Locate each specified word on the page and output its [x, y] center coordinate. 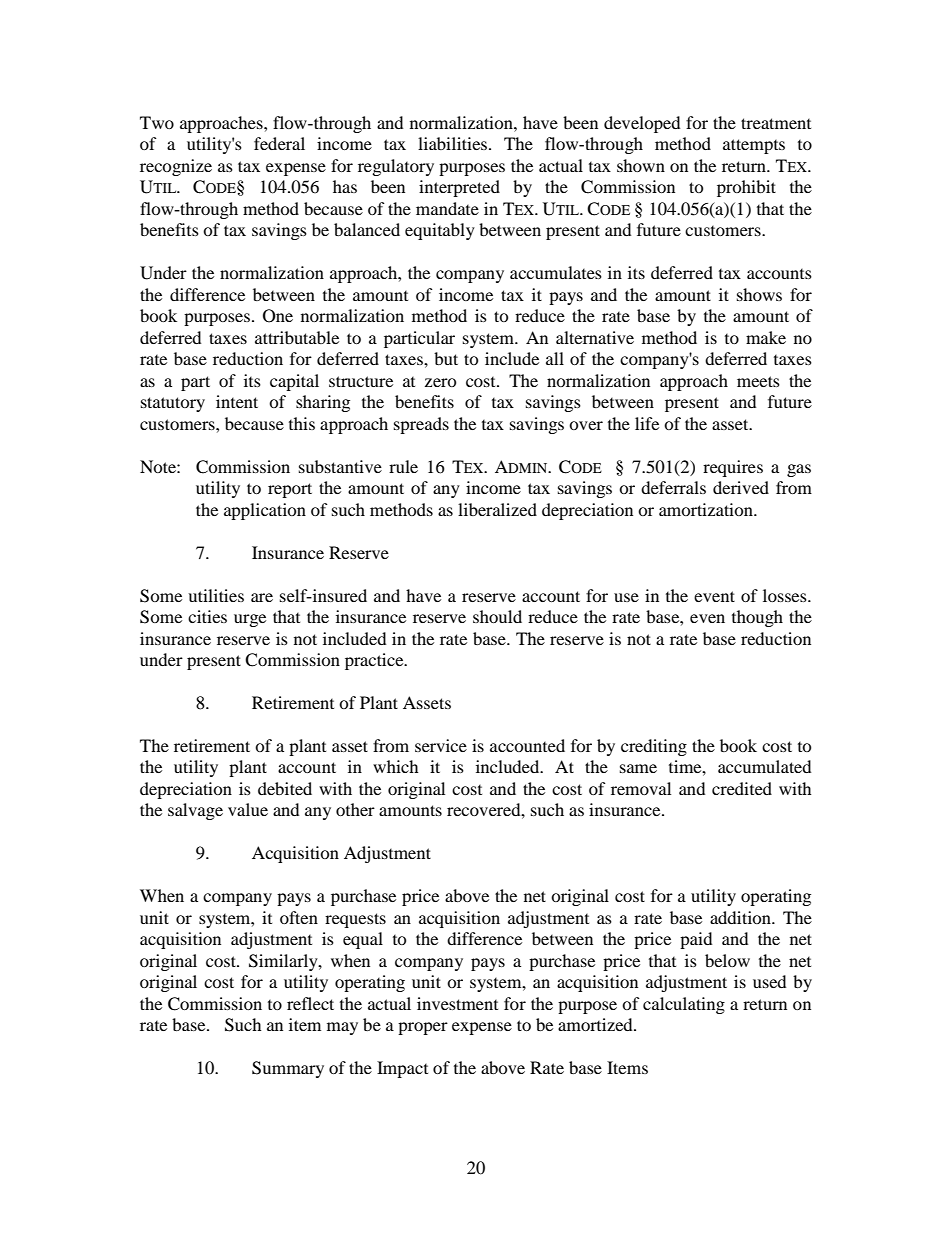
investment [457, 1003]
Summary [288, 1069]
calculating [684, 1005]
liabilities [454, 143]
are [262, 597]
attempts [754, 146]
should [497, 616]
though [757, 618]
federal [279, 143]
